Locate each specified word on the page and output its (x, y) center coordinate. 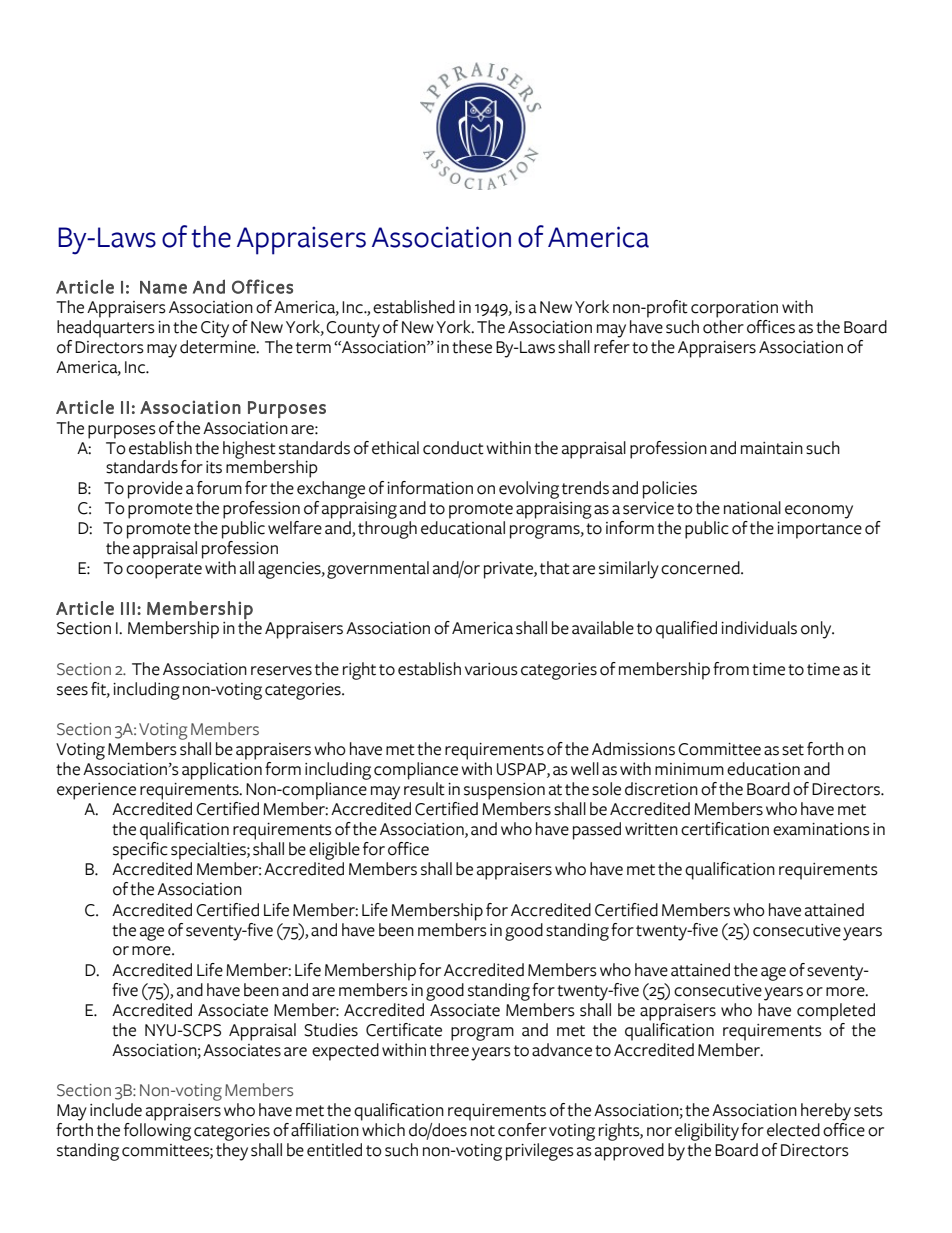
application (222, 771)
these (472, 347)
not (483, 1131)
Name (163, 287)
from (731, 669)
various (491, 669)
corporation (734, 309)
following (157, 1132)
